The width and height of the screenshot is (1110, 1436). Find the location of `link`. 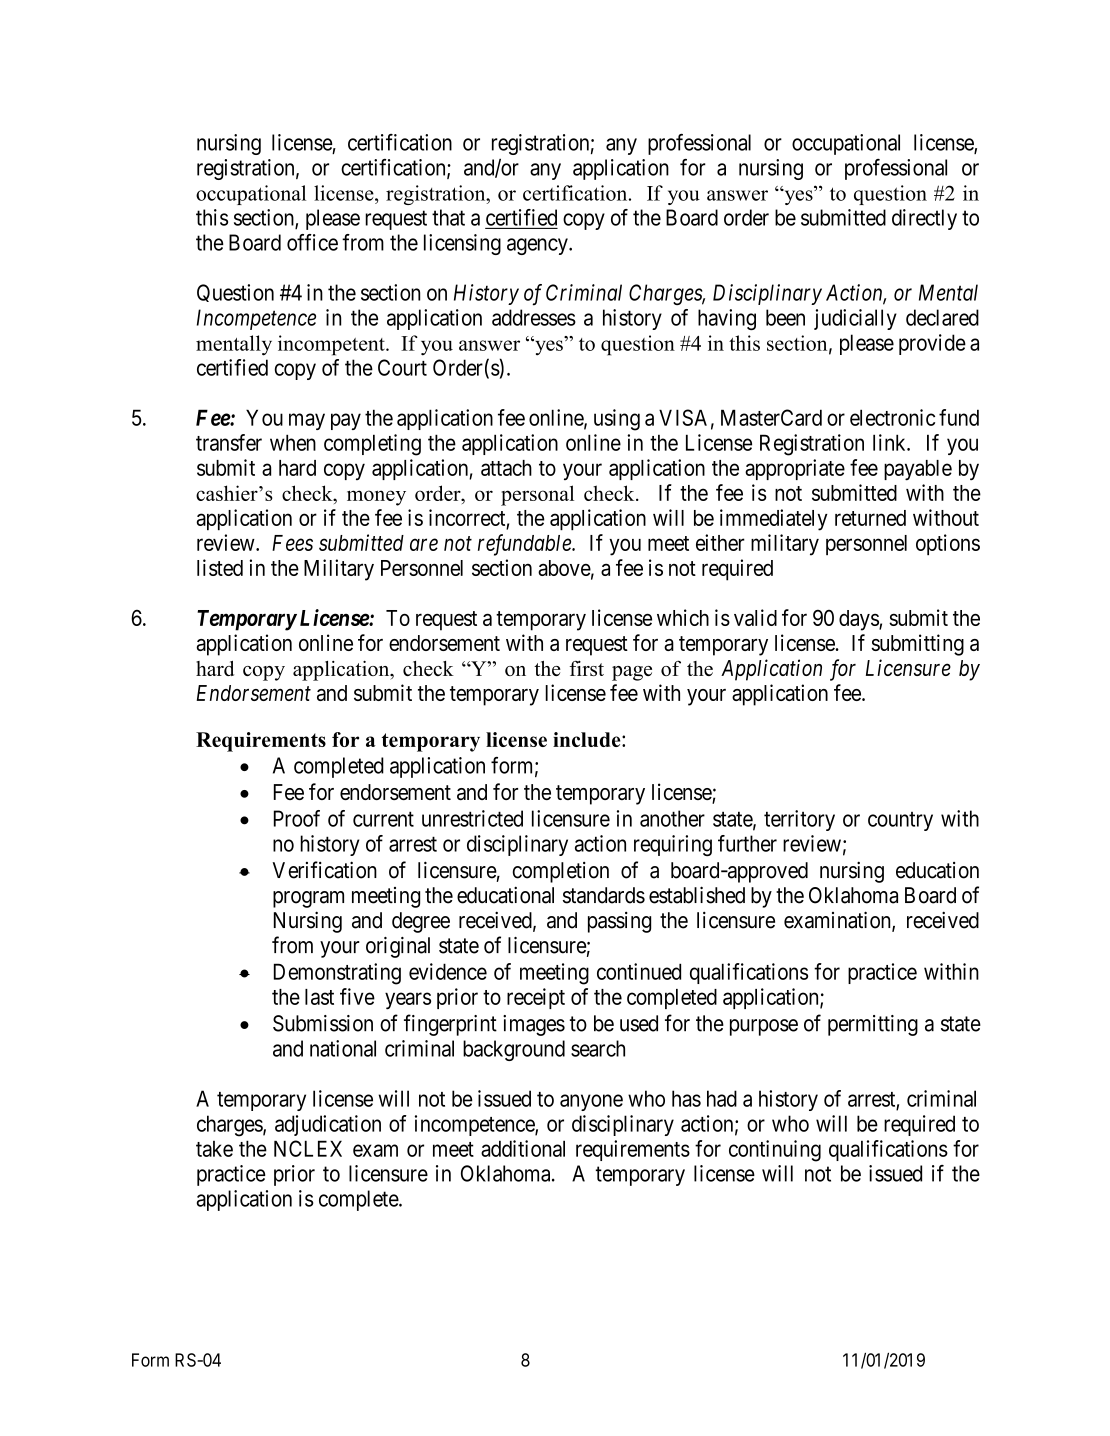

link is located at coordinates (890, 442).
